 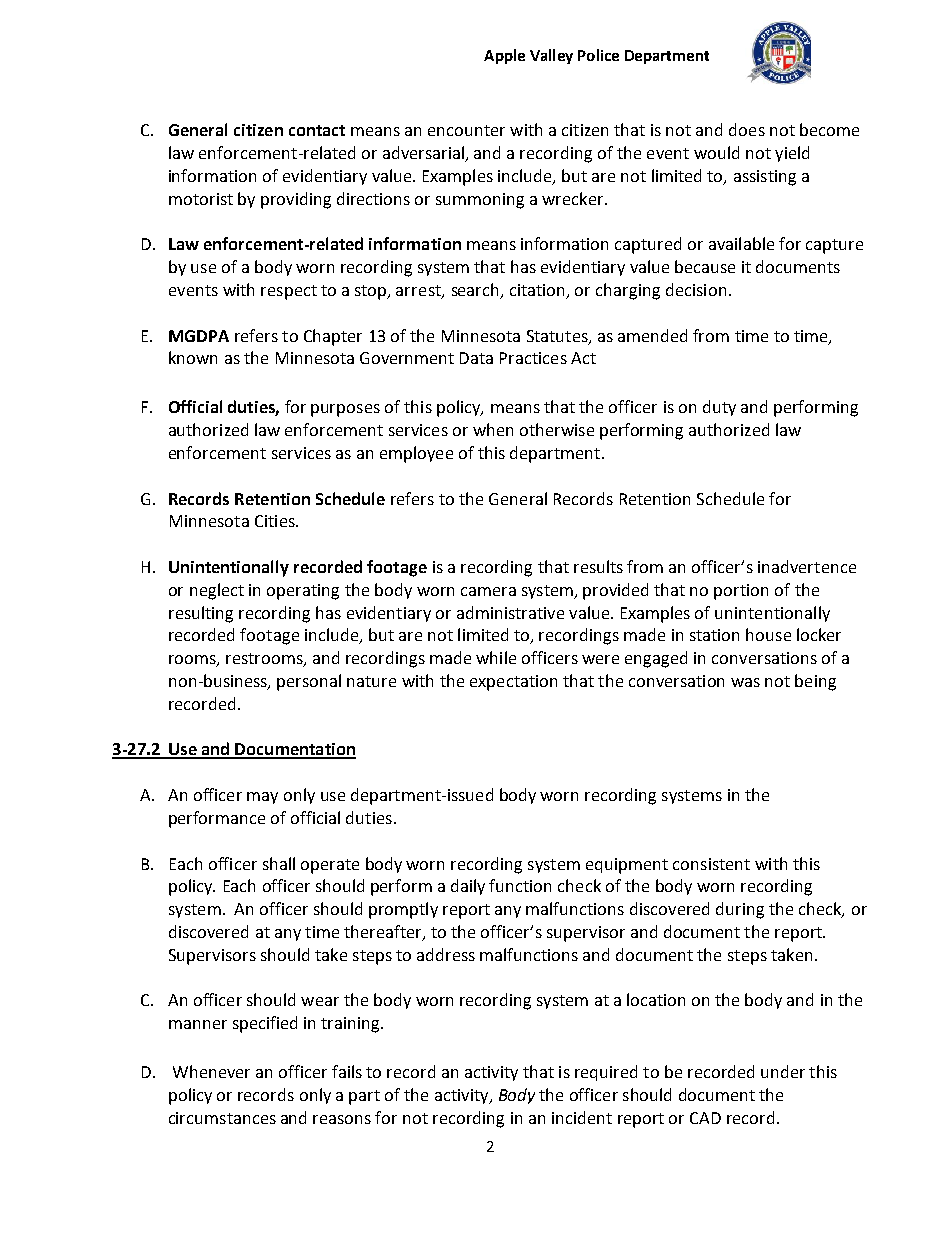 I want to click on circumstances, so click(x=222, y=1118).
